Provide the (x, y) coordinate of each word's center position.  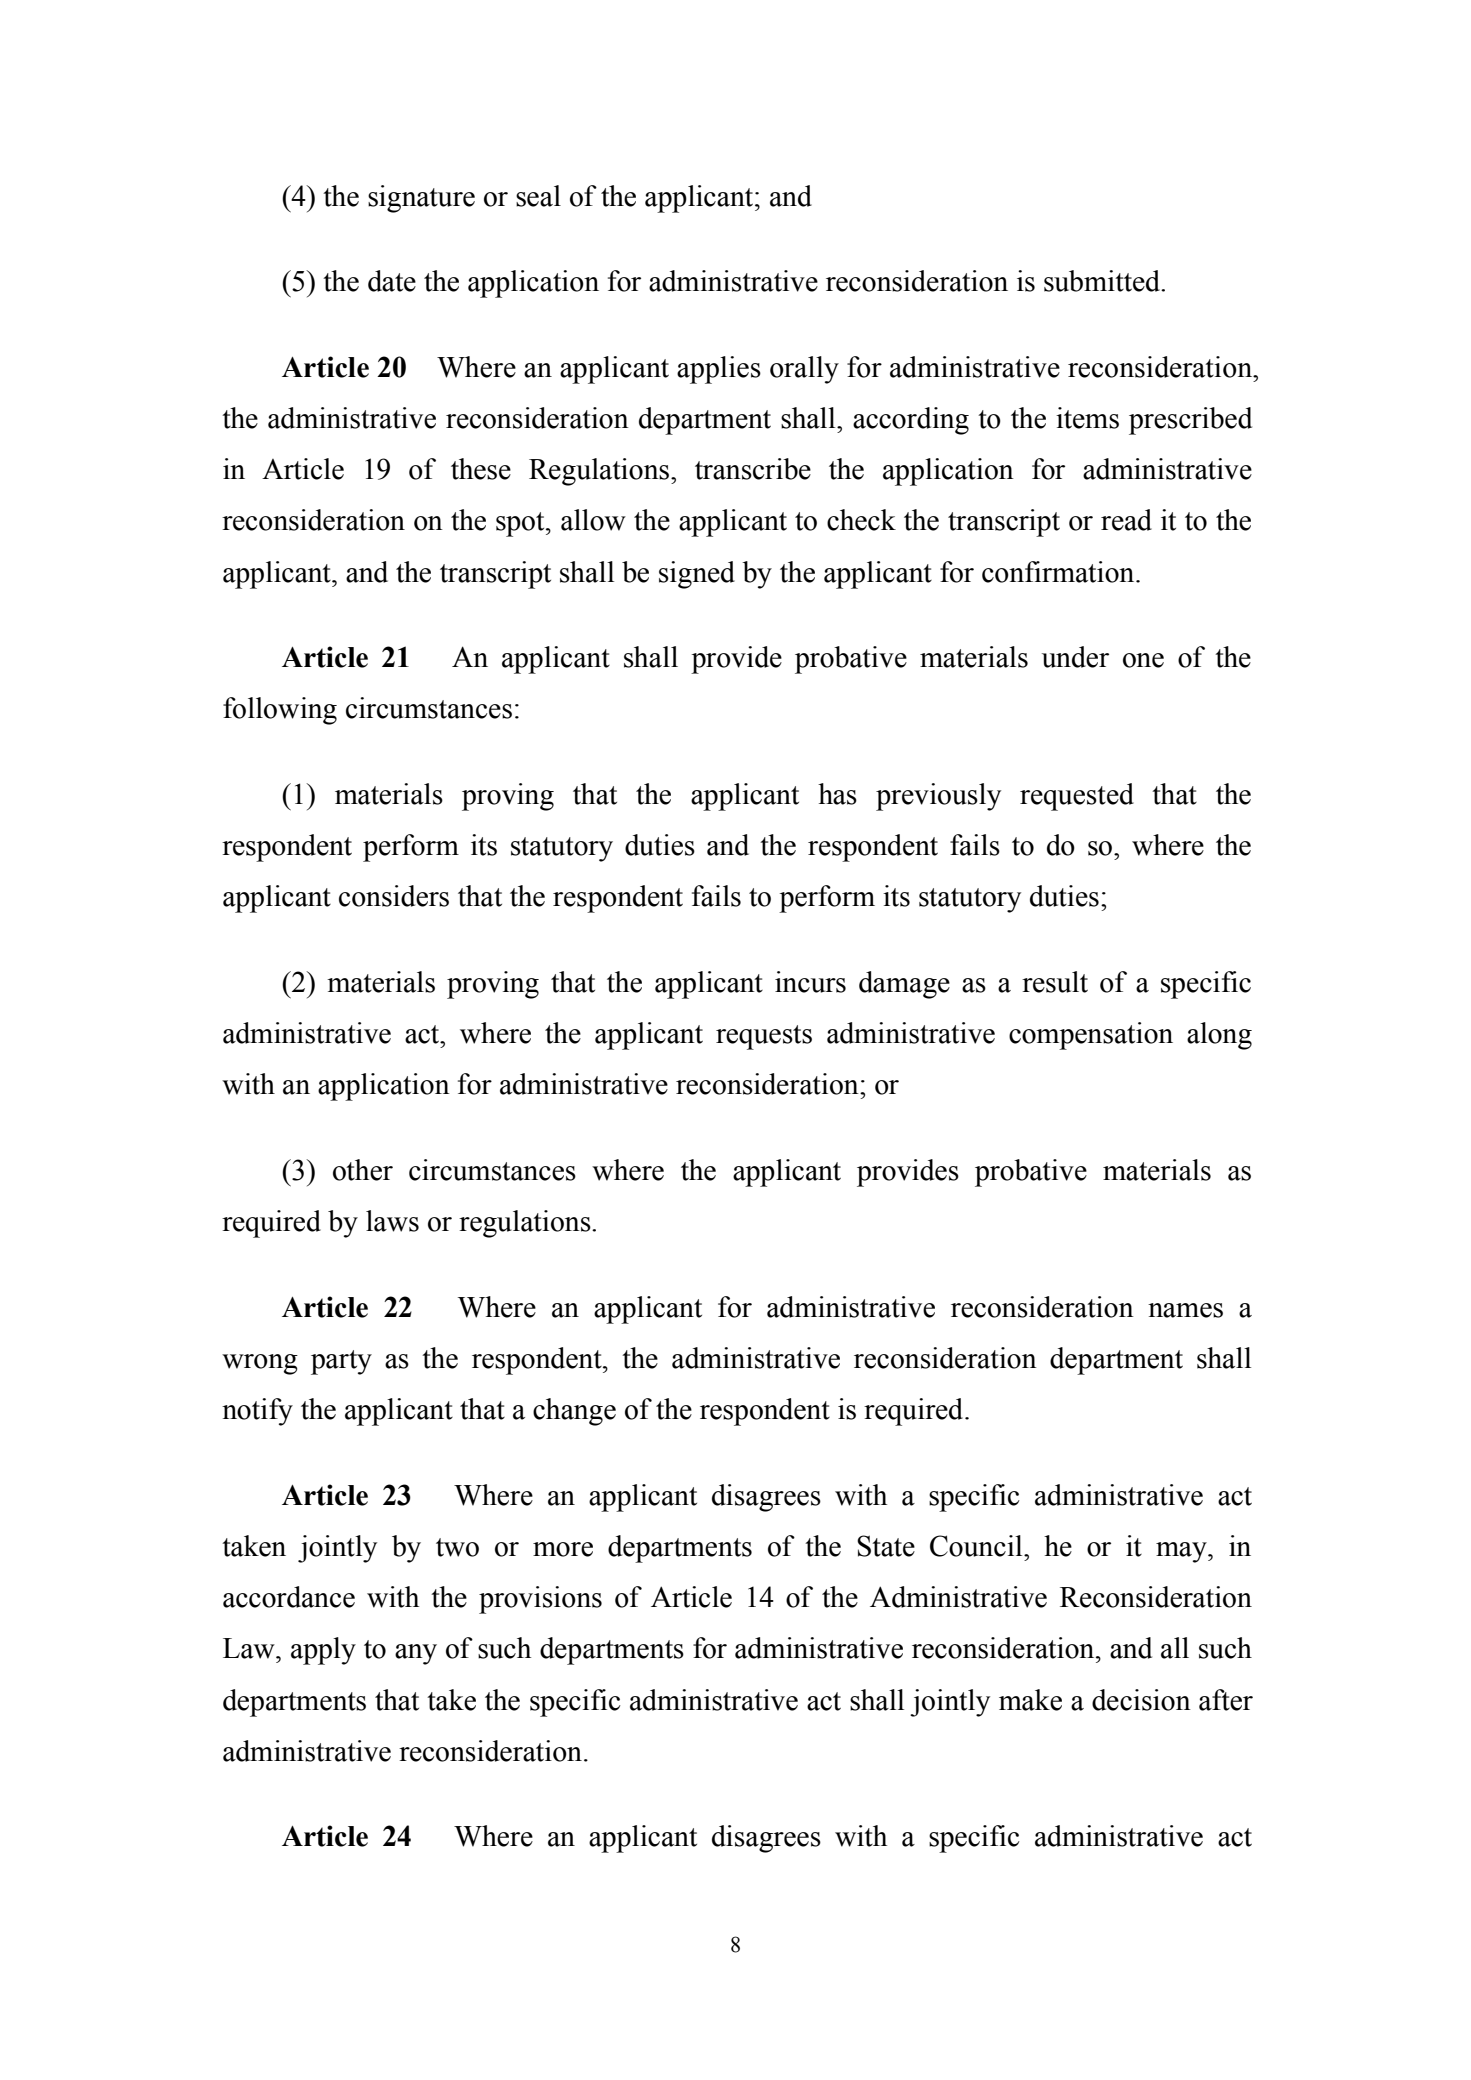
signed (697, 575)
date (392, 281)
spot (521, 524)
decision (1141, 1700)
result (1055, 982)
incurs (810, 982)
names (1185, 1310)
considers (394, 896)
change (574, 1412)
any (416, 1654)
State (886, 1546)
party (341, 1362)
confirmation (1059, 572)
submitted (1103, 281)
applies (719, 370)
